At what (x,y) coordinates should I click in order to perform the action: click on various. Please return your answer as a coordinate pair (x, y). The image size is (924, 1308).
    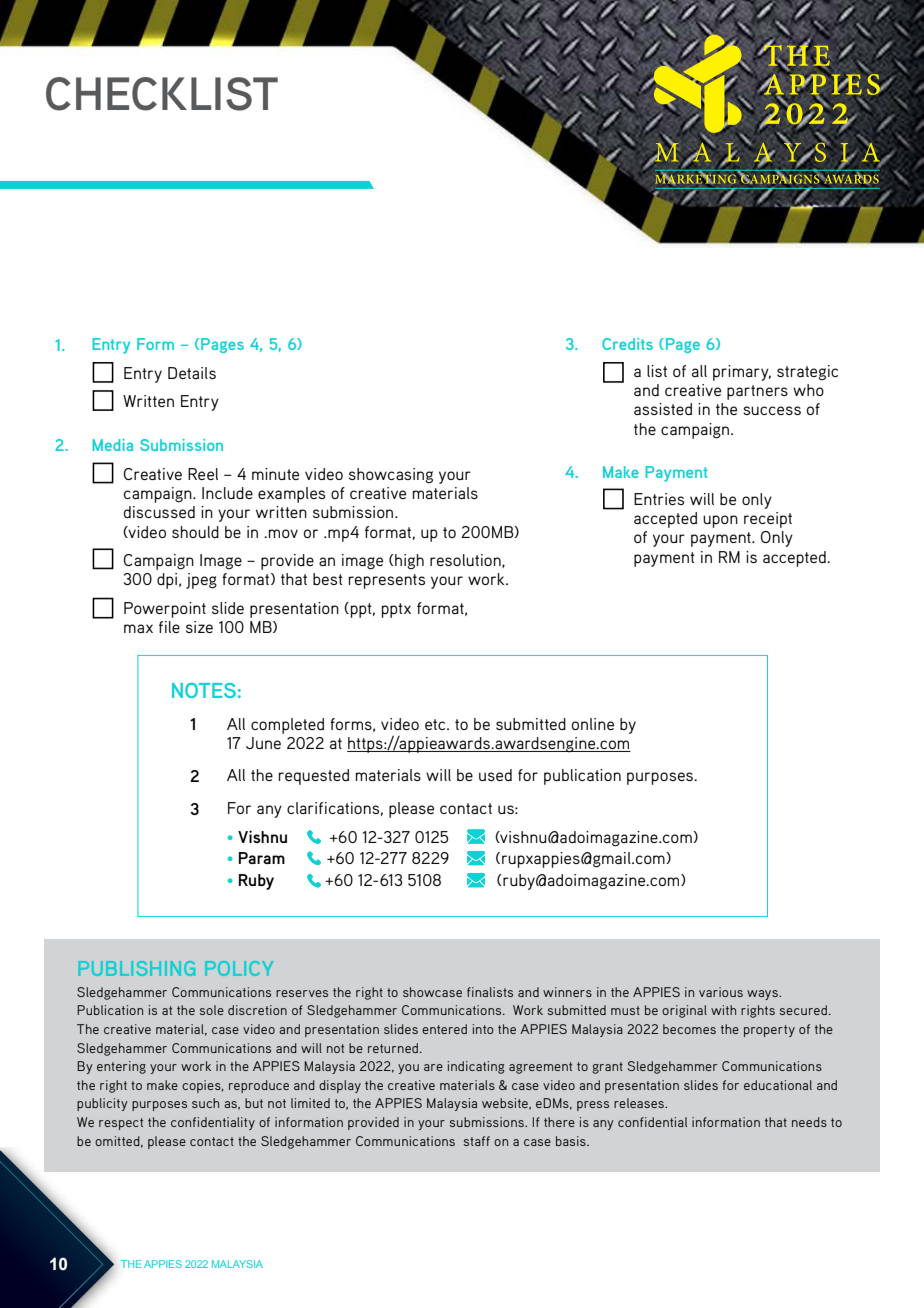
    Looking at the image, I should click on (721, 992).
